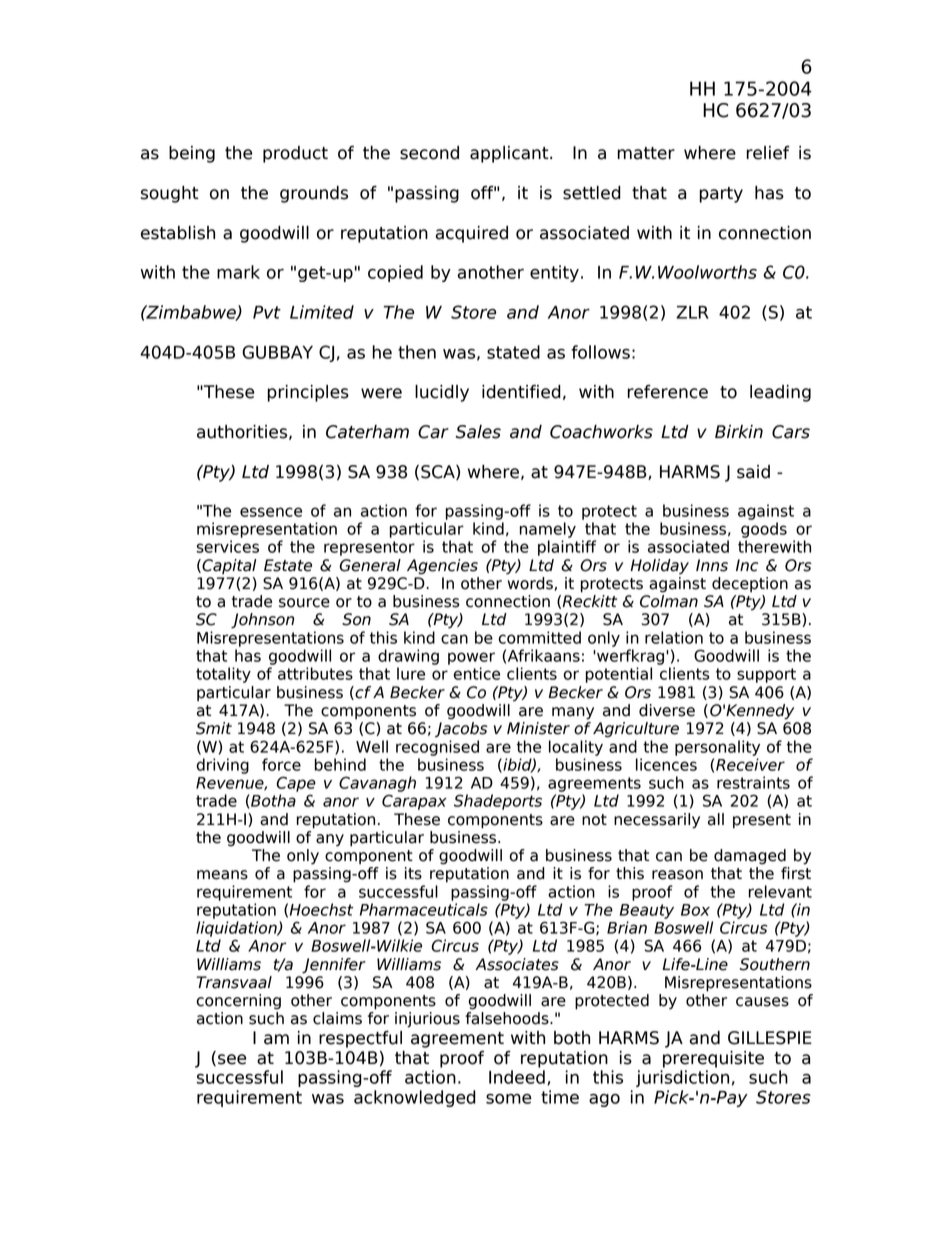 The image size is (952, 1233). What do you see at coordinates (295, 154) in the page?
I see `product` at bounding box center [295, 154].
